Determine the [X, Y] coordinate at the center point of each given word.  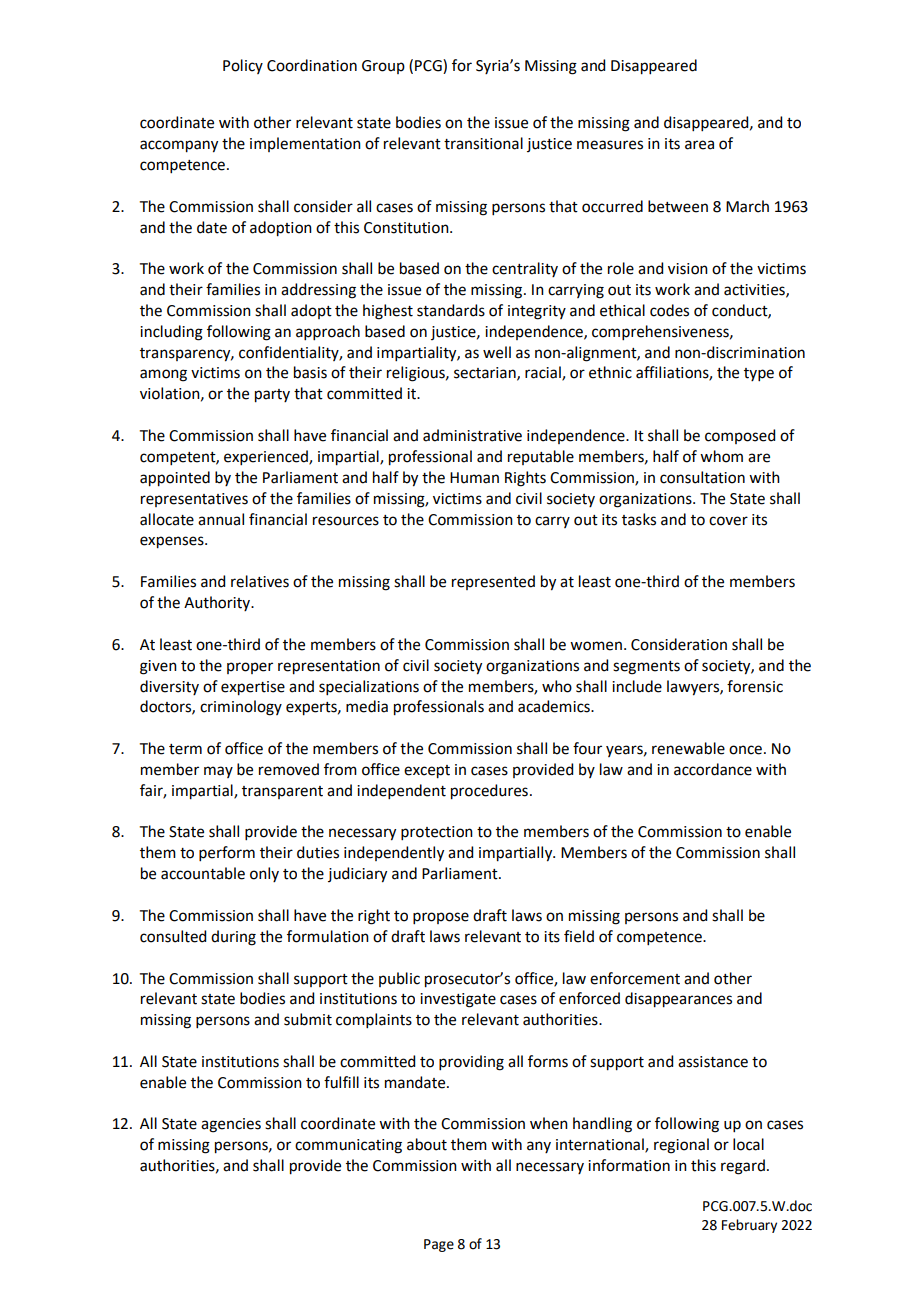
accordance [713, 769]
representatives [194, 500]
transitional [483, 143]
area [699, 145]
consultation [702, 477]
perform [227, 853]
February [749, 1226]
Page [439, 1245]
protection [437, 833]
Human [474, 478]
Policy [243, 66]
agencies [231, 1125]
